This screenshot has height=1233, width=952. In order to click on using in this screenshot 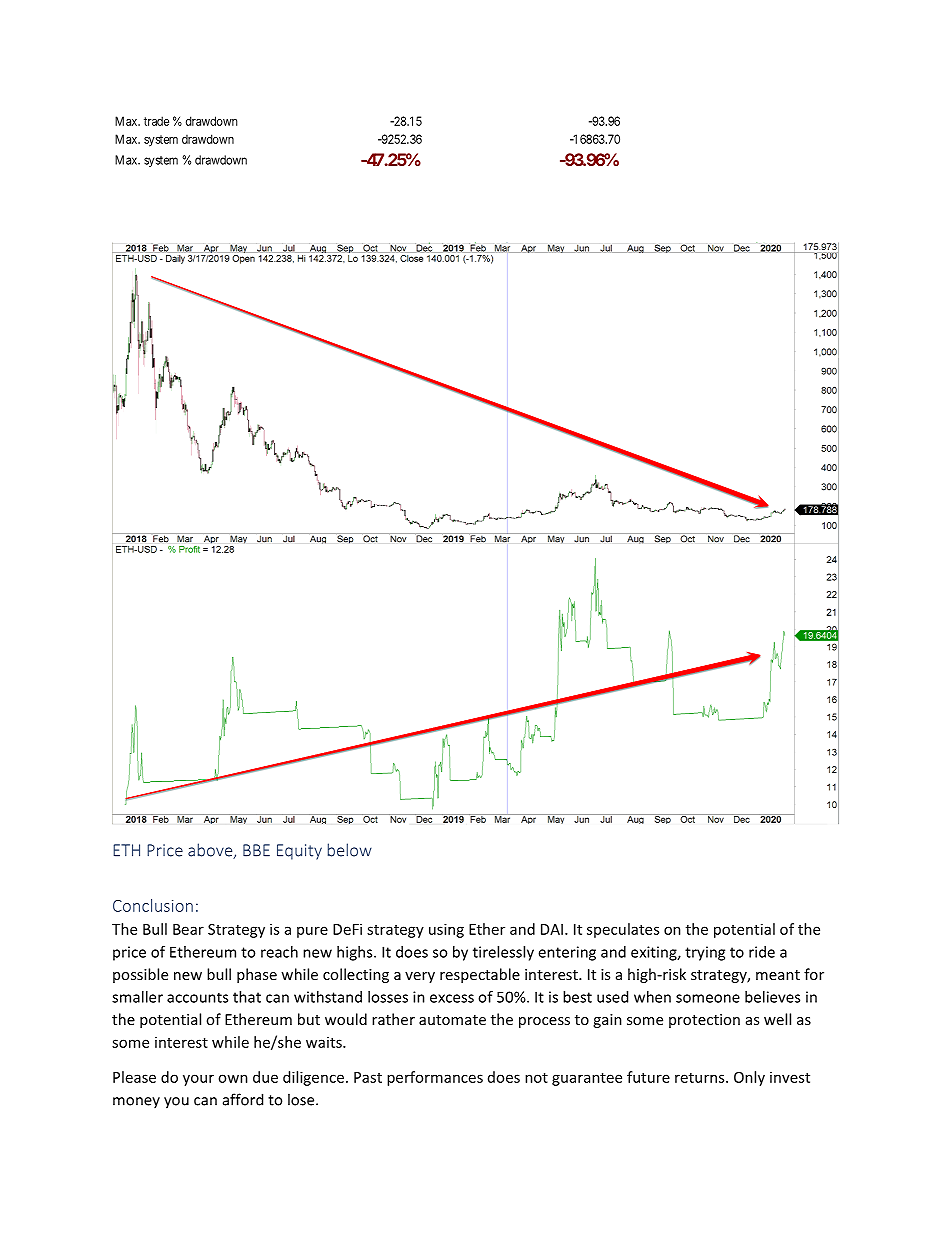, I will do `click(446, 930)`.
